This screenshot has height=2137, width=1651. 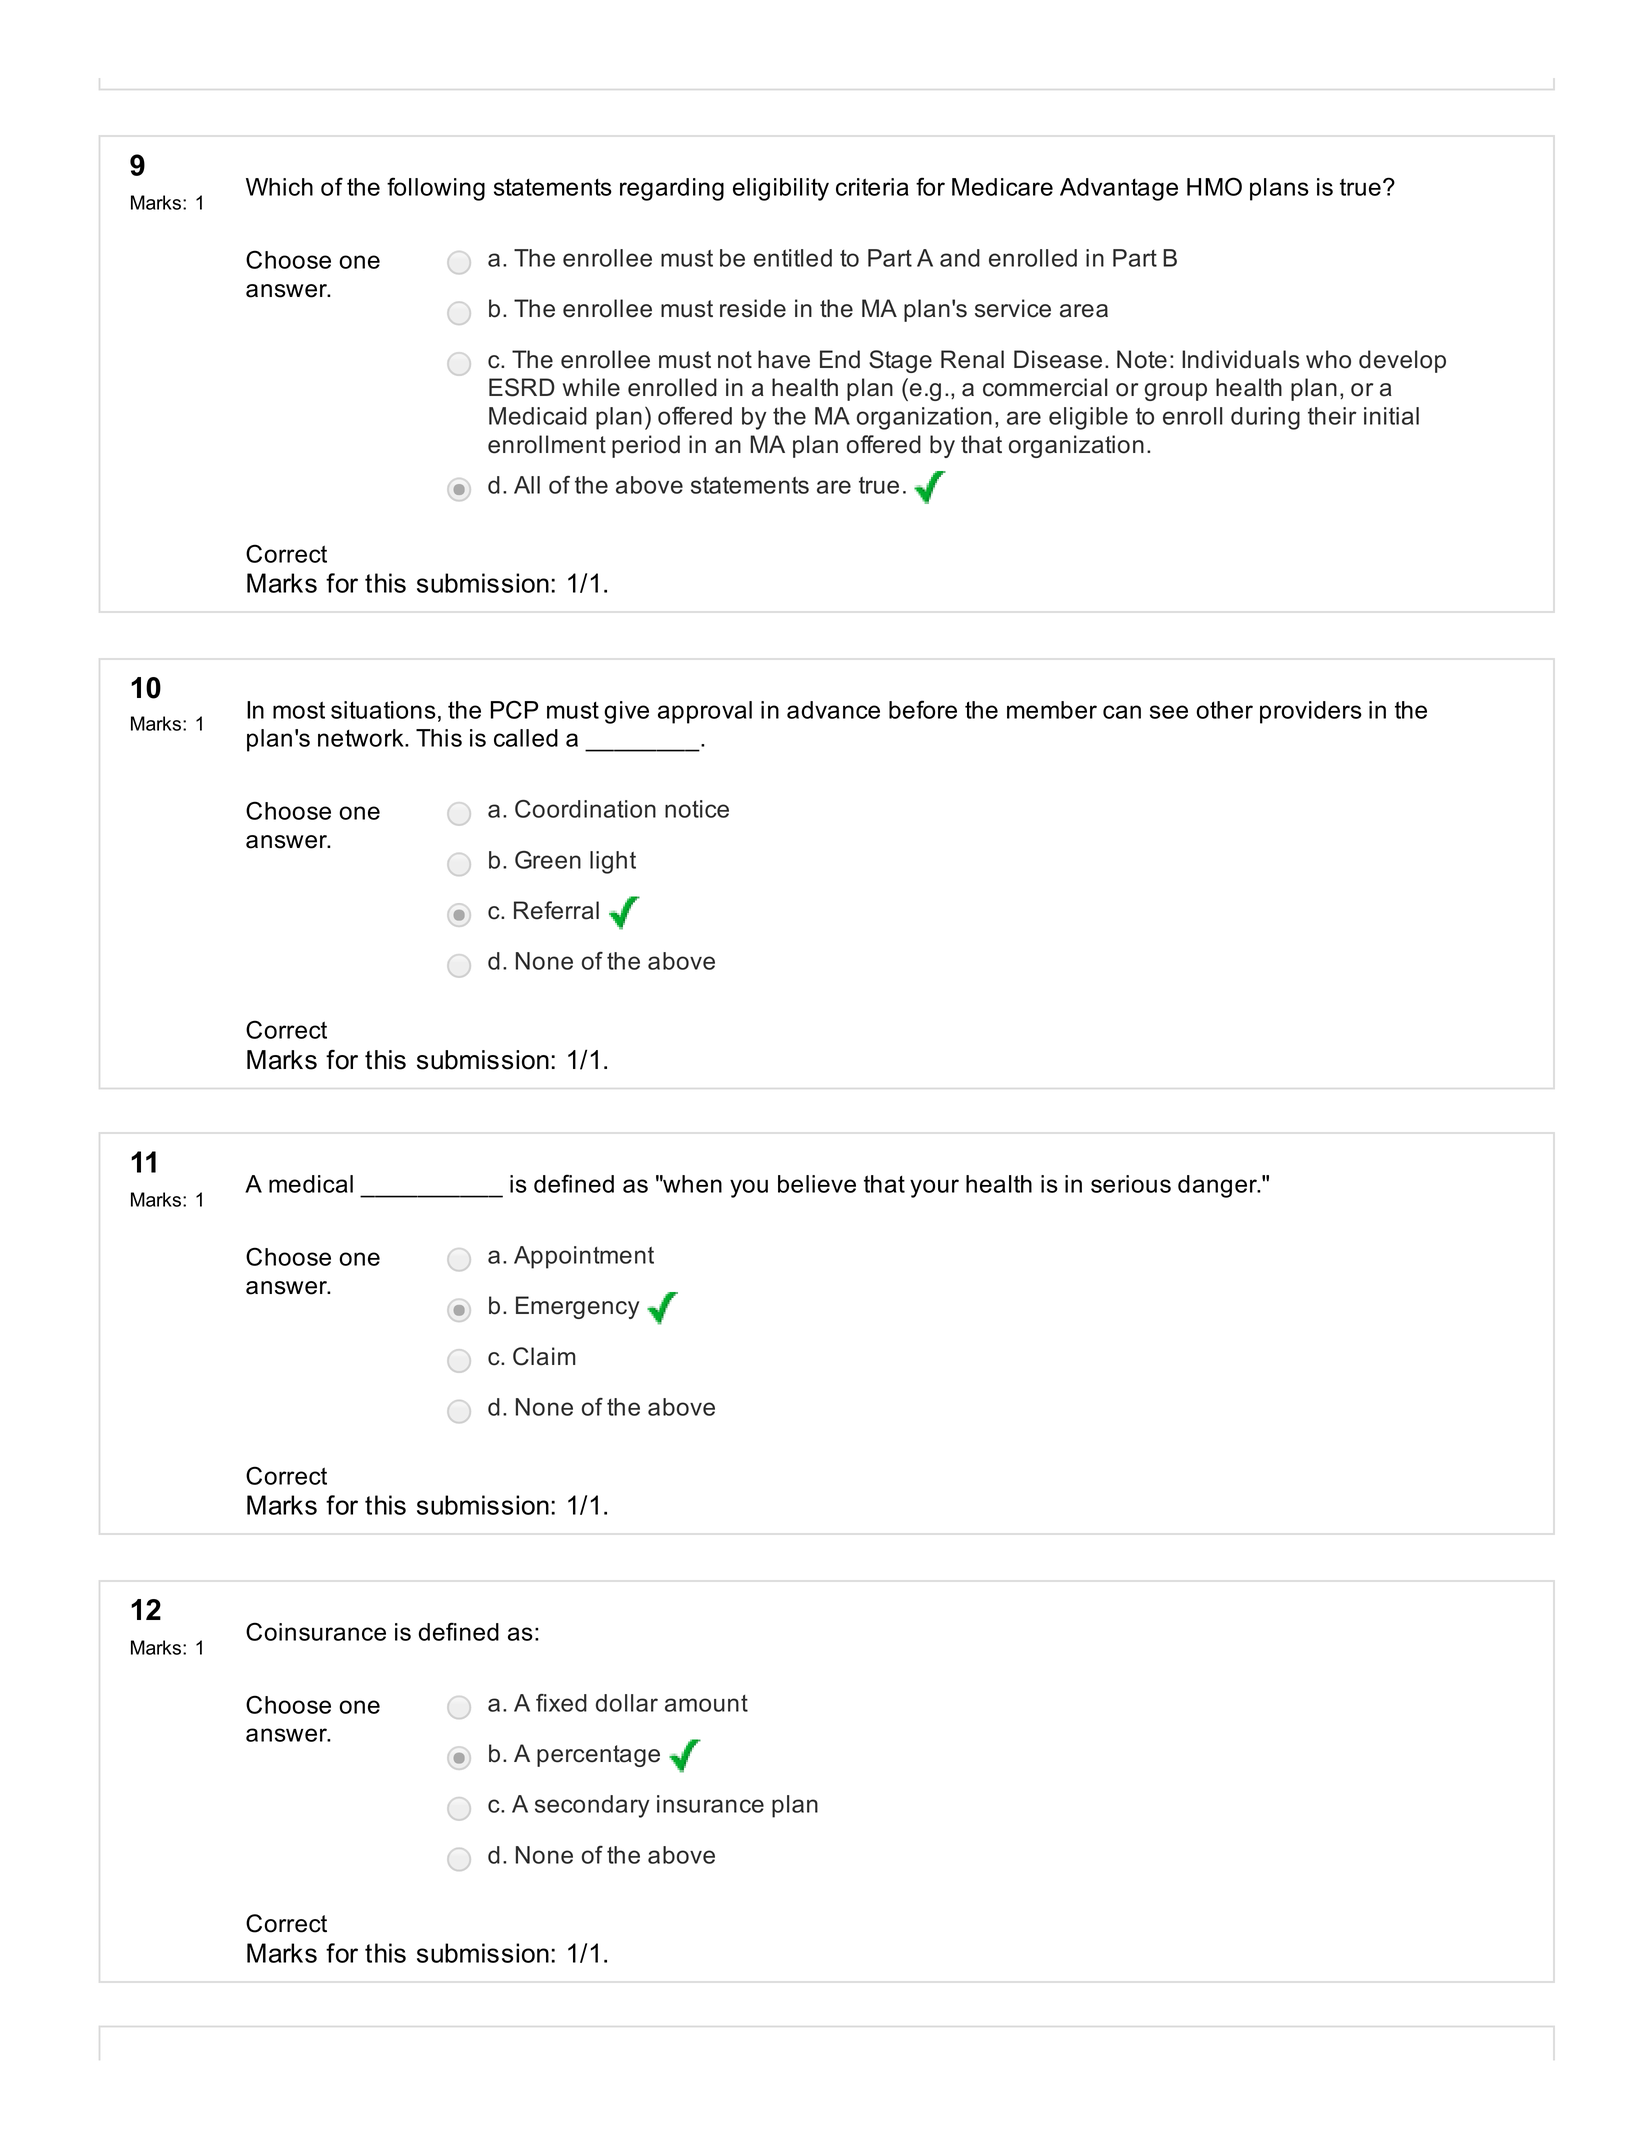 I want to click on danger, so click(x=1219, y=1186).
